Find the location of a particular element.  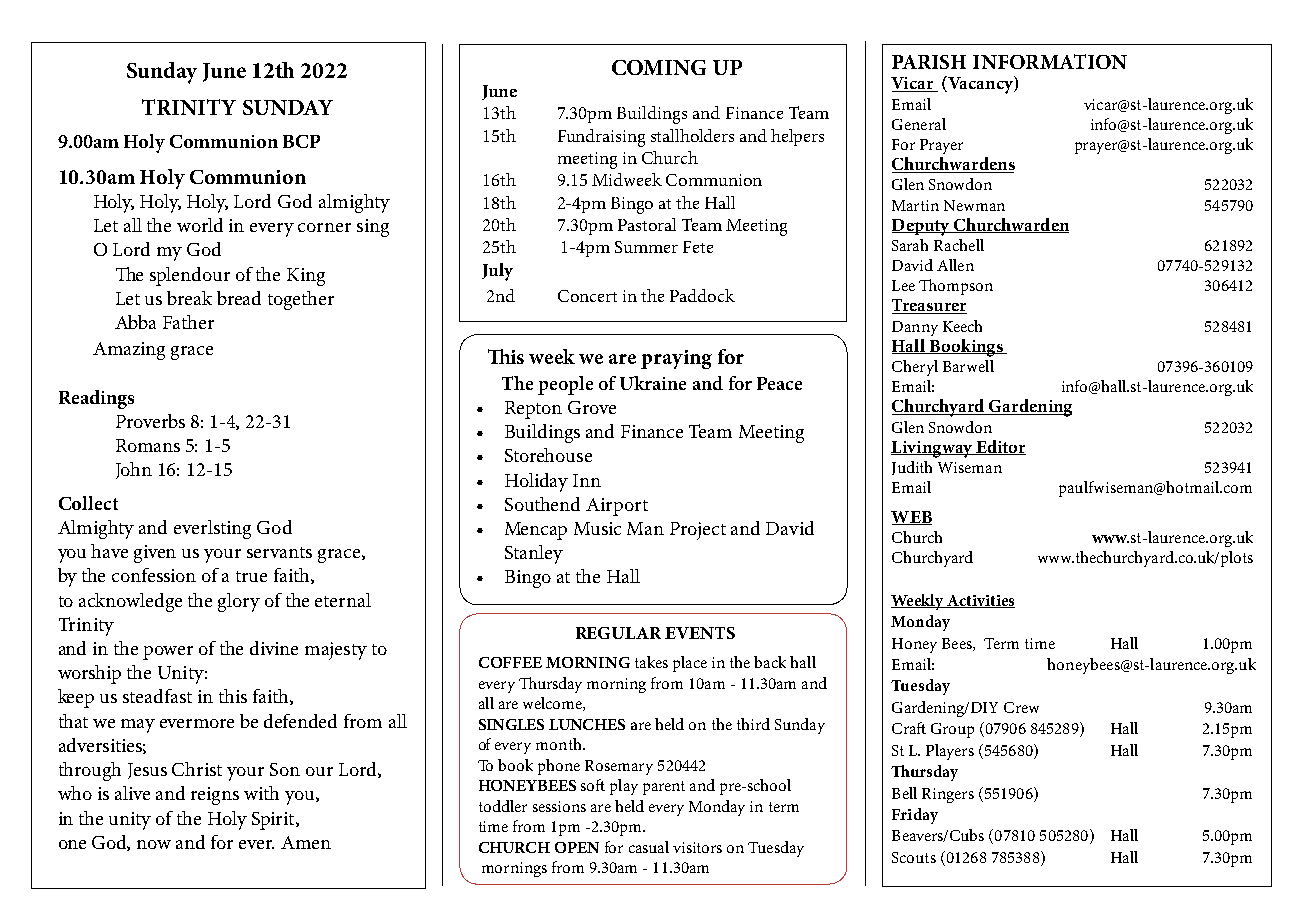

Judith is located at coordinates (912, 468).
